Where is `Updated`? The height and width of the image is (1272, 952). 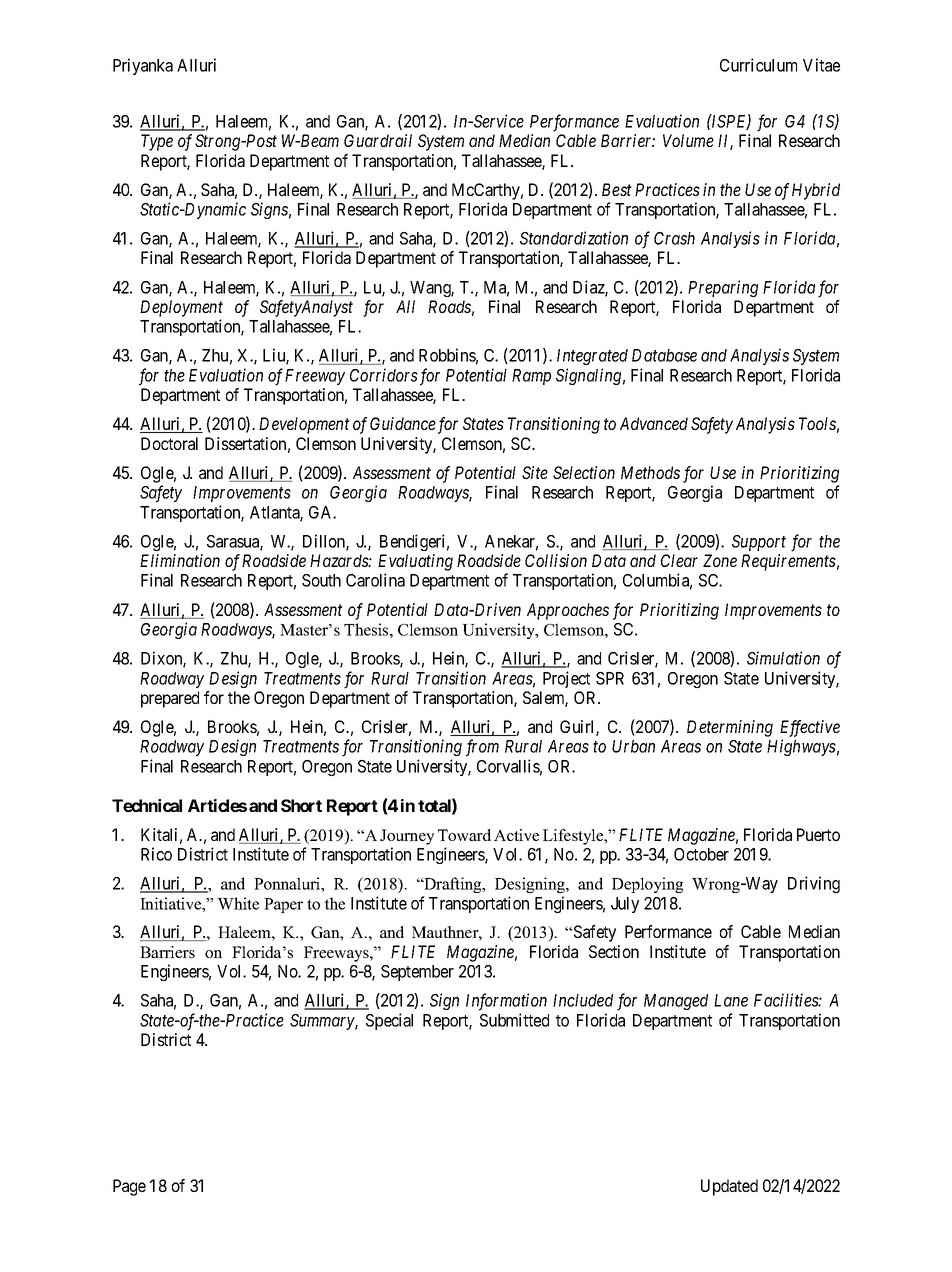
Updated is located at coordinates (729, 1187).
